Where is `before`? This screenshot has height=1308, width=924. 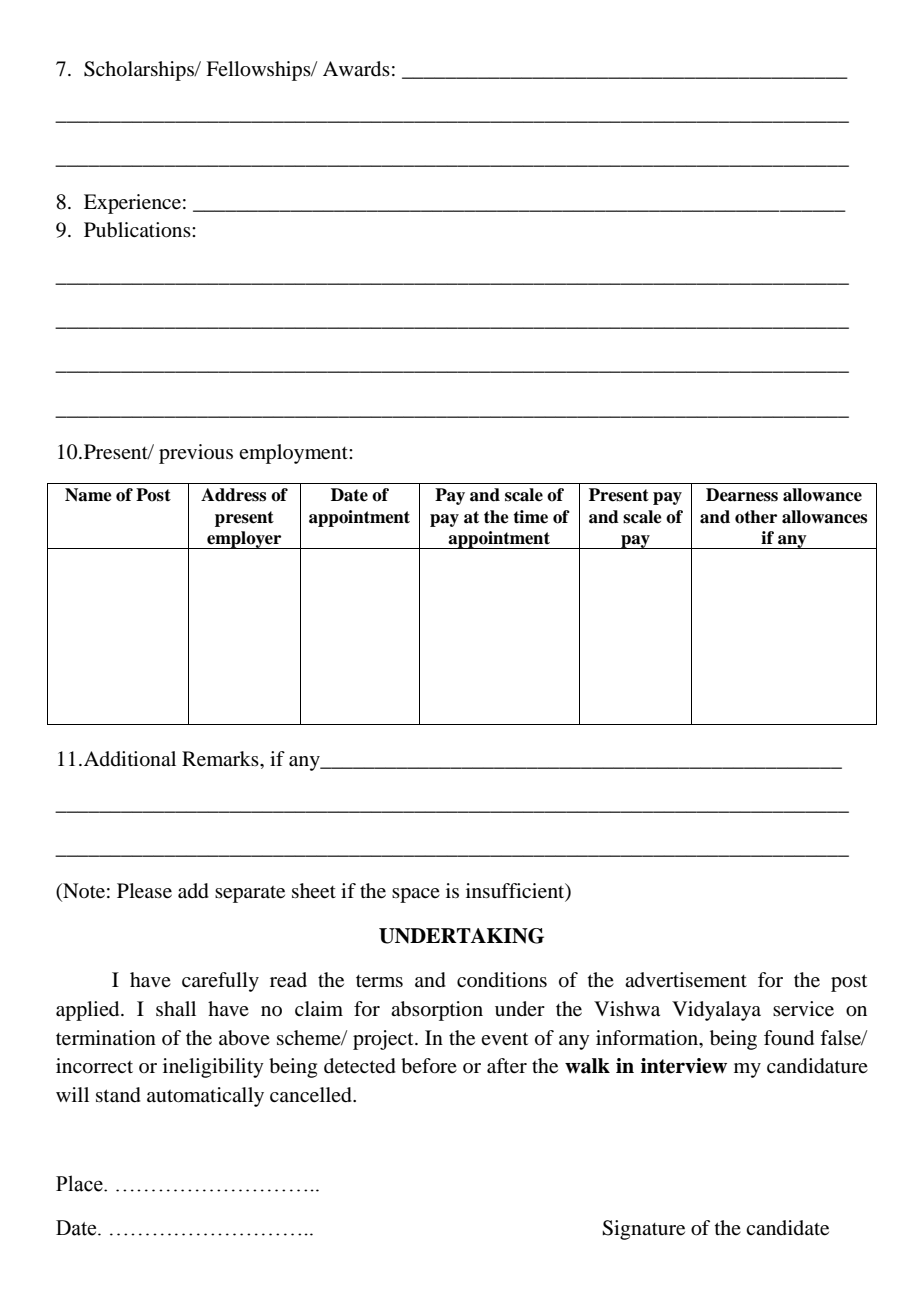
before is located at coordinates (429, 1066).
